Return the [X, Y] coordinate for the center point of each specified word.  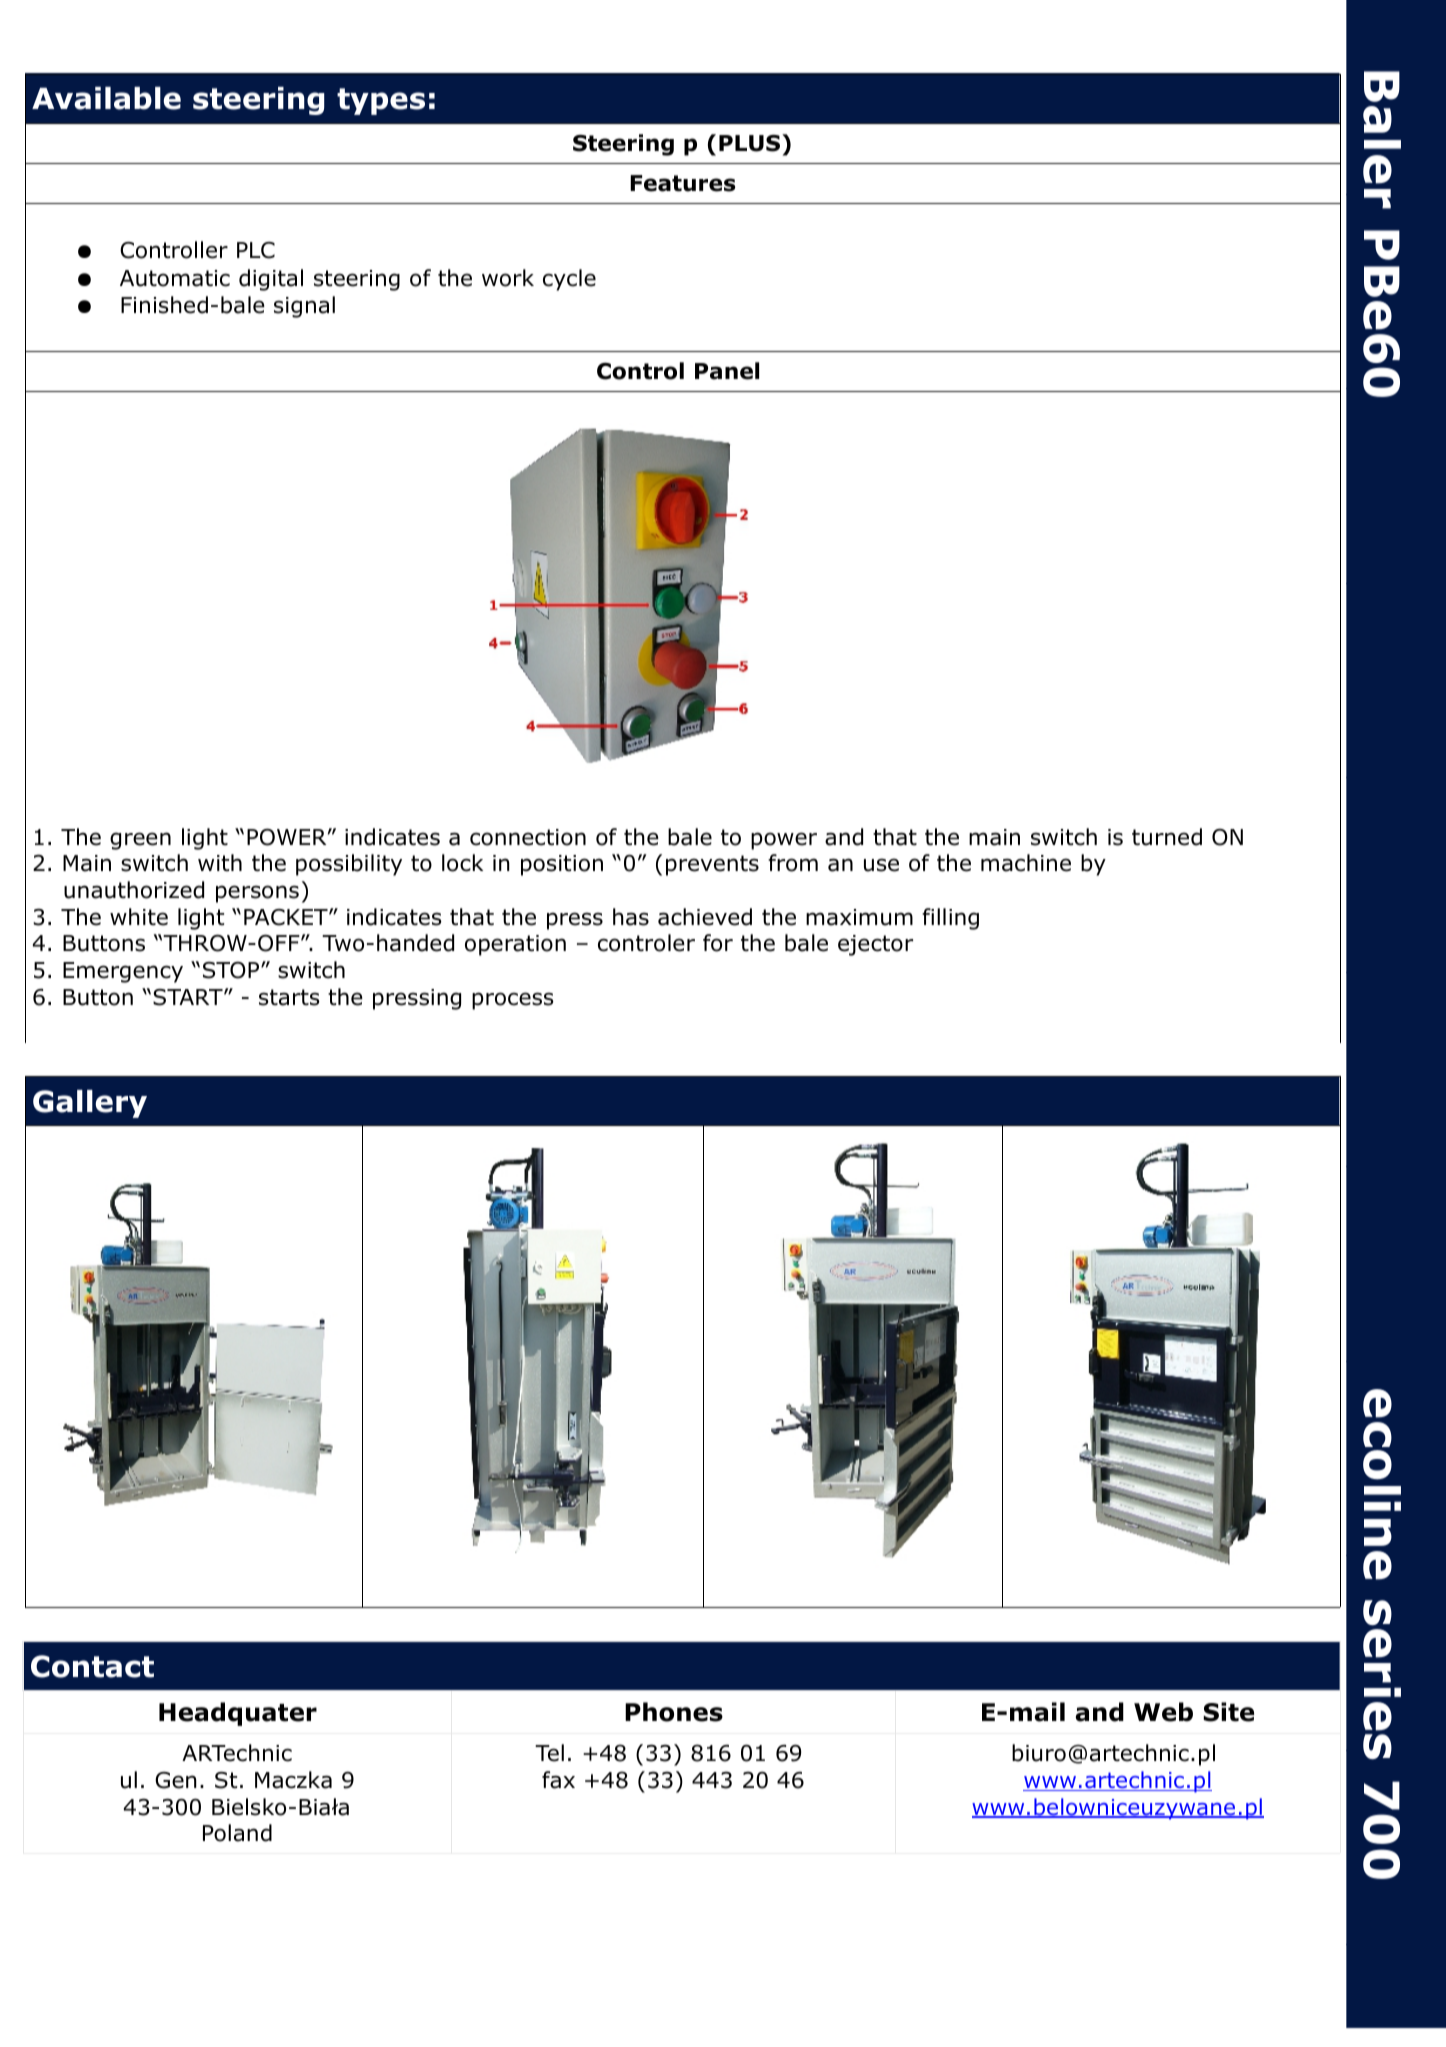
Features [683, 183]
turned [1167, 837]
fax [558, 1780]
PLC [256, 250]
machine [1026, 863]
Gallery [90, 1104]
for [718, 943]
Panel [727, 371]
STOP [232, 970]
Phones [674, 1712]
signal [304, 307]
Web [1163, 1712]
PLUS [749, 143]
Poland [237, 1833]
